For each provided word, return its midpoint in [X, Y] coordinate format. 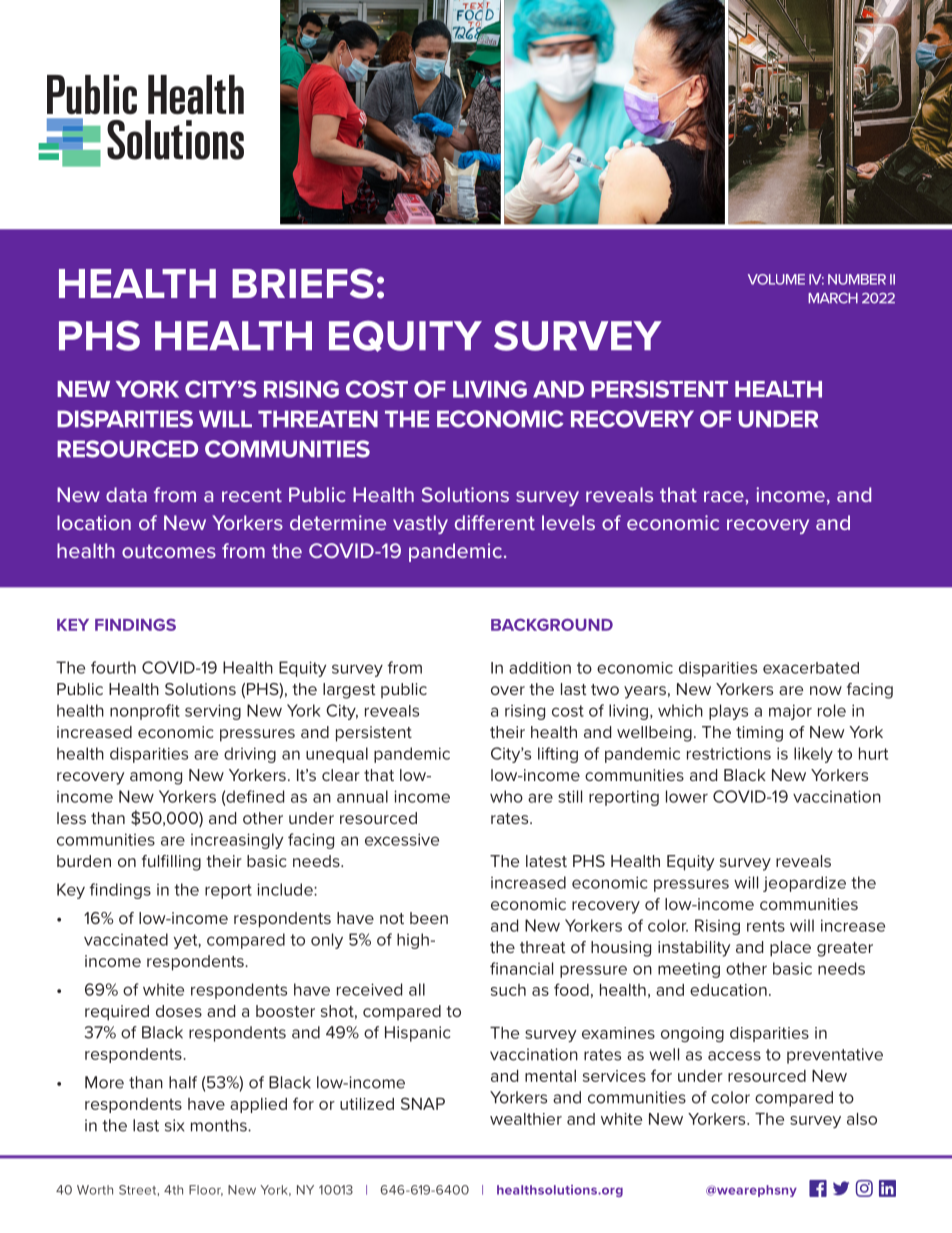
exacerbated [811, 668]
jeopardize [804, 884]
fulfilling [171, 863]
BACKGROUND [552, 624]
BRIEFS [303, 283]
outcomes [169, 551]
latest [546, 861]
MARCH [833, 298]
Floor [206, 1190]
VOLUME [776, 279]
